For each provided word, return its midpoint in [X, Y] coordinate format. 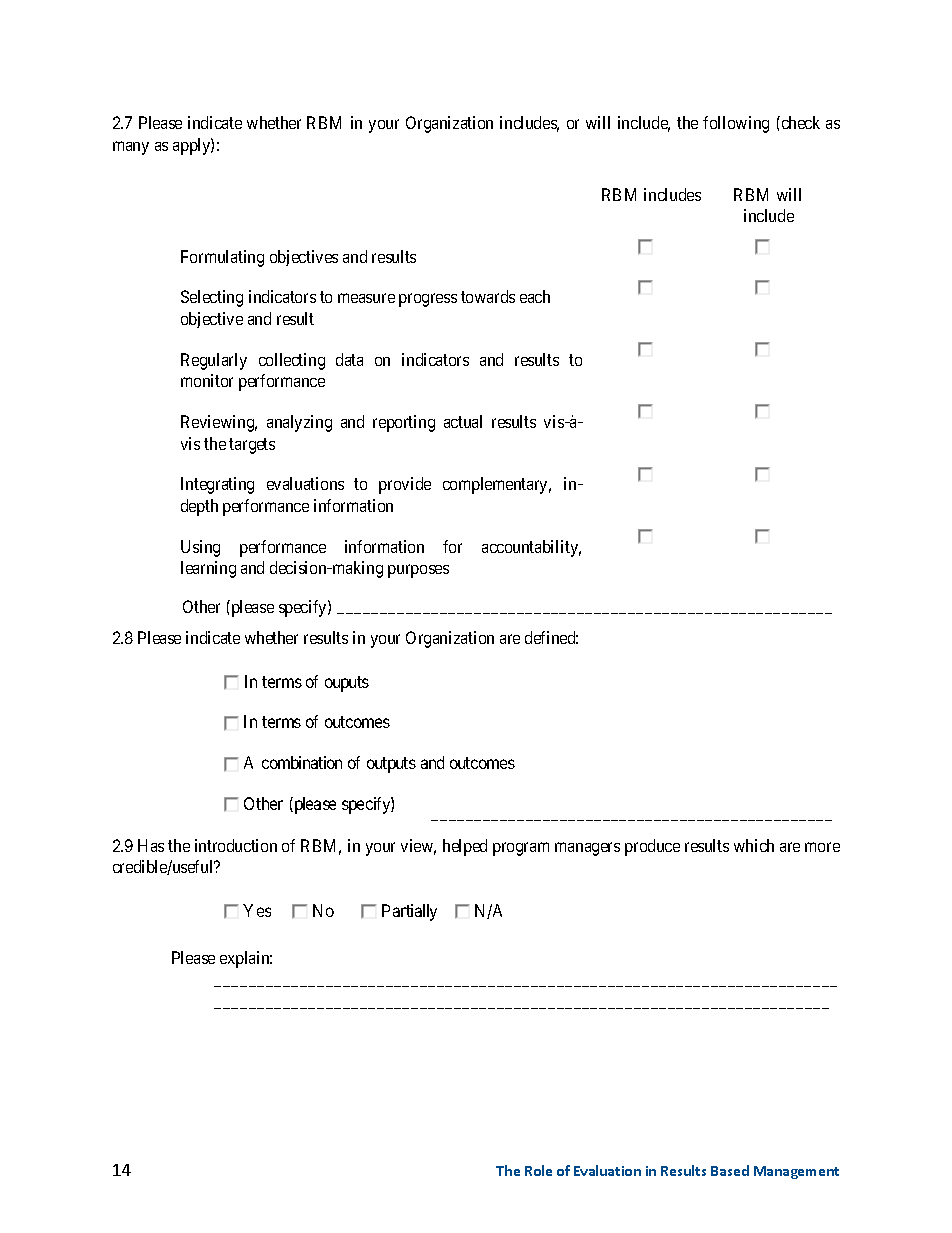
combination [302, 762]
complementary [497, 485]
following [736, 124]
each [535, 296]
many [131, 148]
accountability [531, 548]
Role [538, 1170]
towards [488, 296]
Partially [409, 912]
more [822, 847]
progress [428, 300]
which [754, 845]
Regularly [214, 361]
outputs [391, 765]
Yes [257, 910]
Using [200, 548]
